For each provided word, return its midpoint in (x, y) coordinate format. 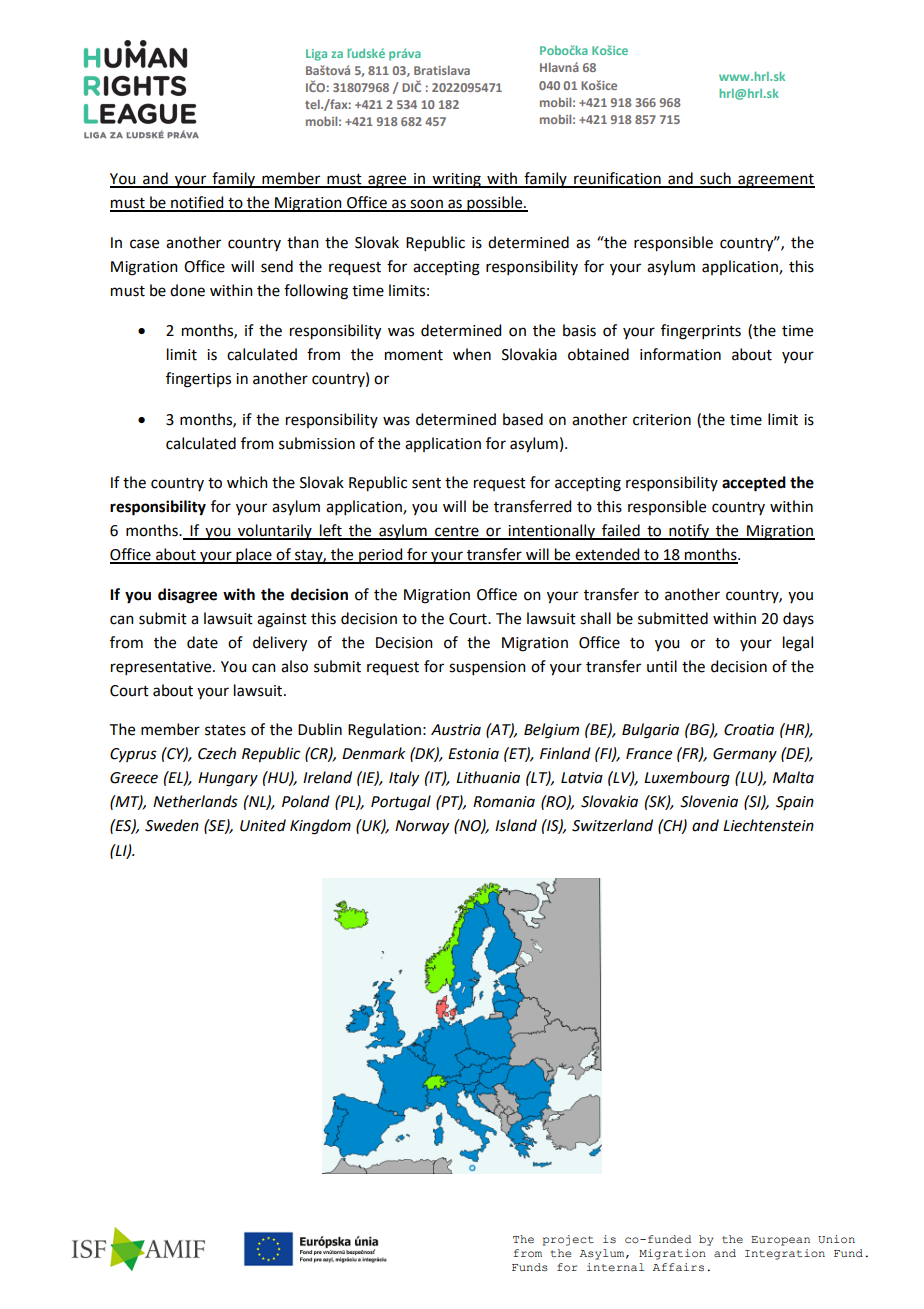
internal (616, 1267)
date (202, 642)
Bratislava (442, 70)
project (568, 1240)
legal (798, 644)
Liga (316, 55)
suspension (487, 668)
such (715, 179)
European (780, 1241)
